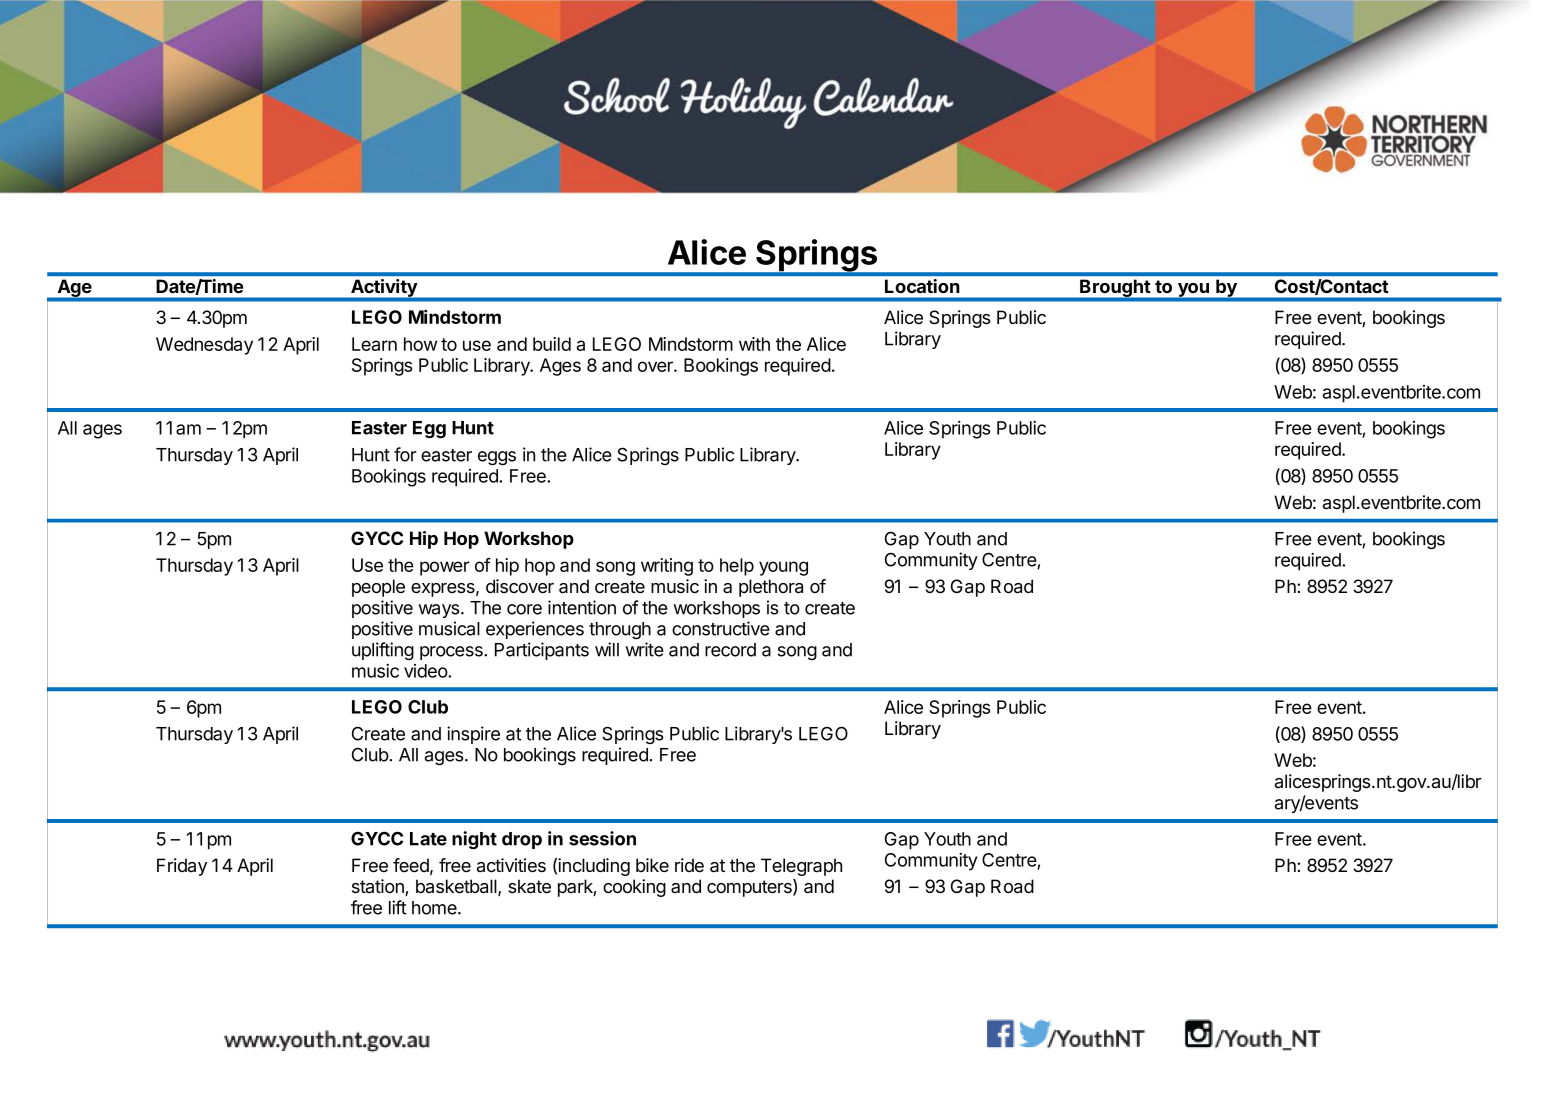 The image size is (1545, 1093). I want to click on Location, so click(922, 286).
